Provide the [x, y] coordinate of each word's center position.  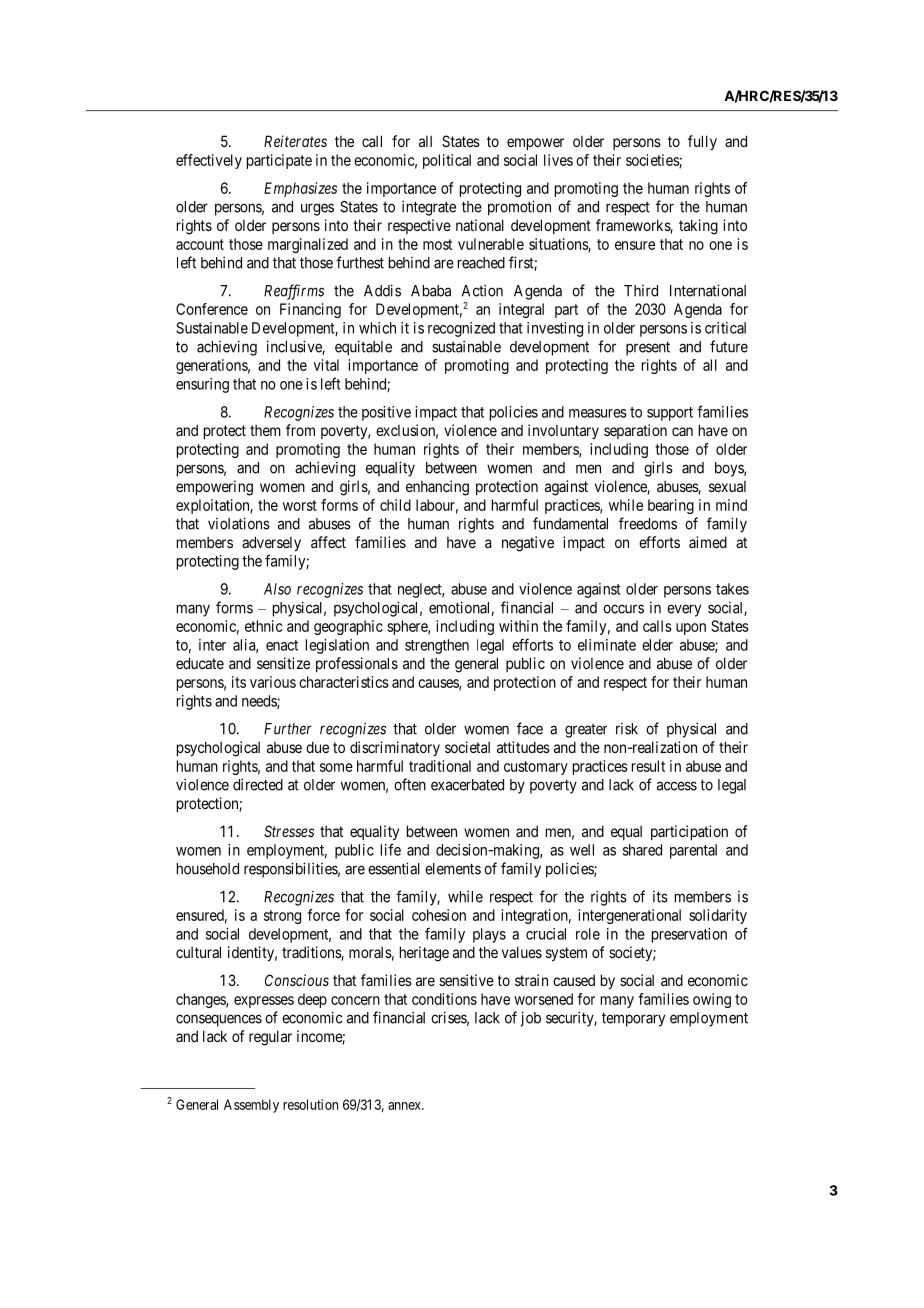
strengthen [437, 646]
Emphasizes [300, 189]
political [447, 161]
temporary [633, 1019]
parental [693, 851]
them [265, 430]
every [684, 610]
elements [453, 869]
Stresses [289, 831]
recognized [461, 329]
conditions [444, 999]
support [670, 414]
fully [702, 142]
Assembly [251, 1106]
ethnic [263, 626]
